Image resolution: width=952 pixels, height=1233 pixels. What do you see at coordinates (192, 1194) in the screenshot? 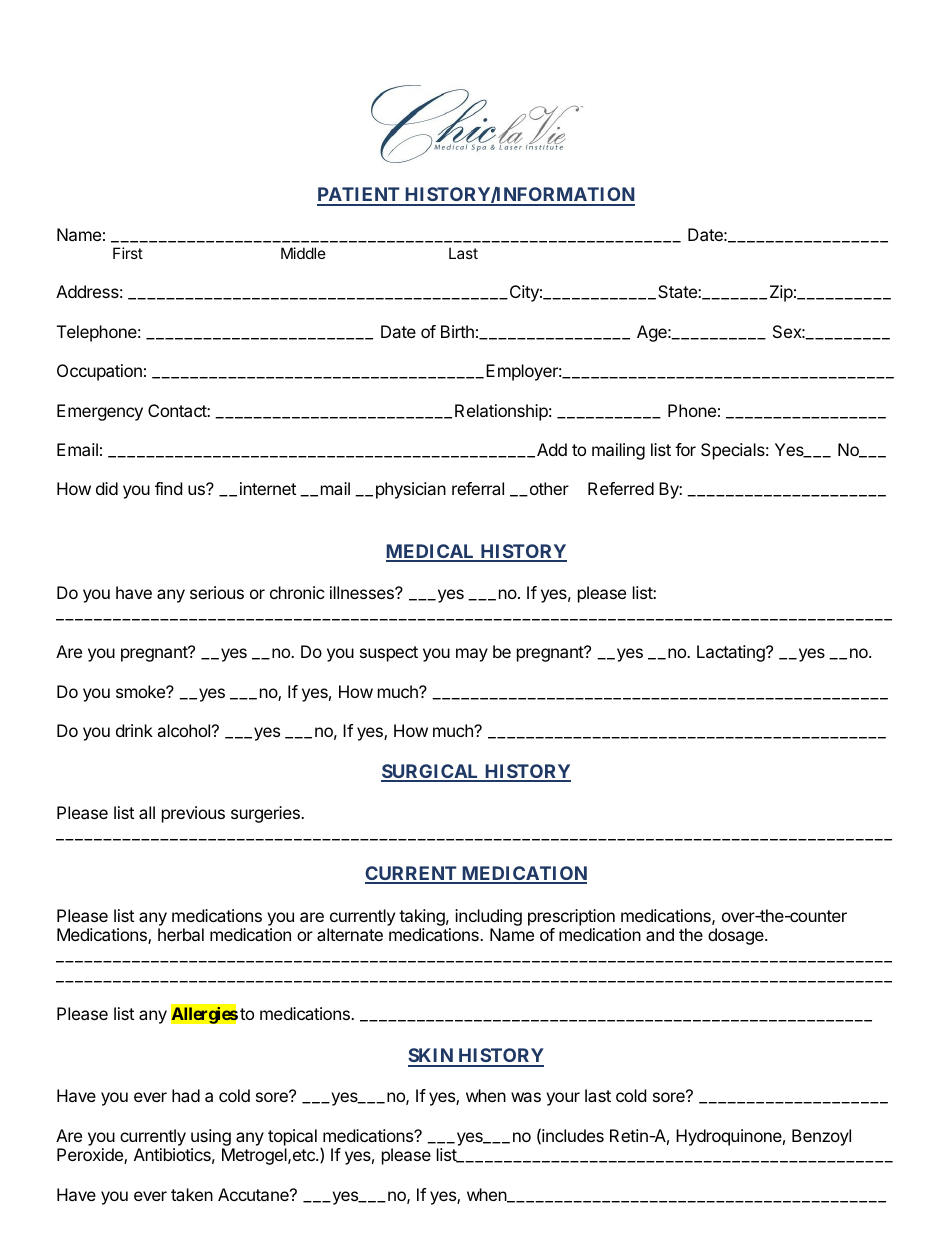
I see `taken` at bounding box center [192, 1194].
